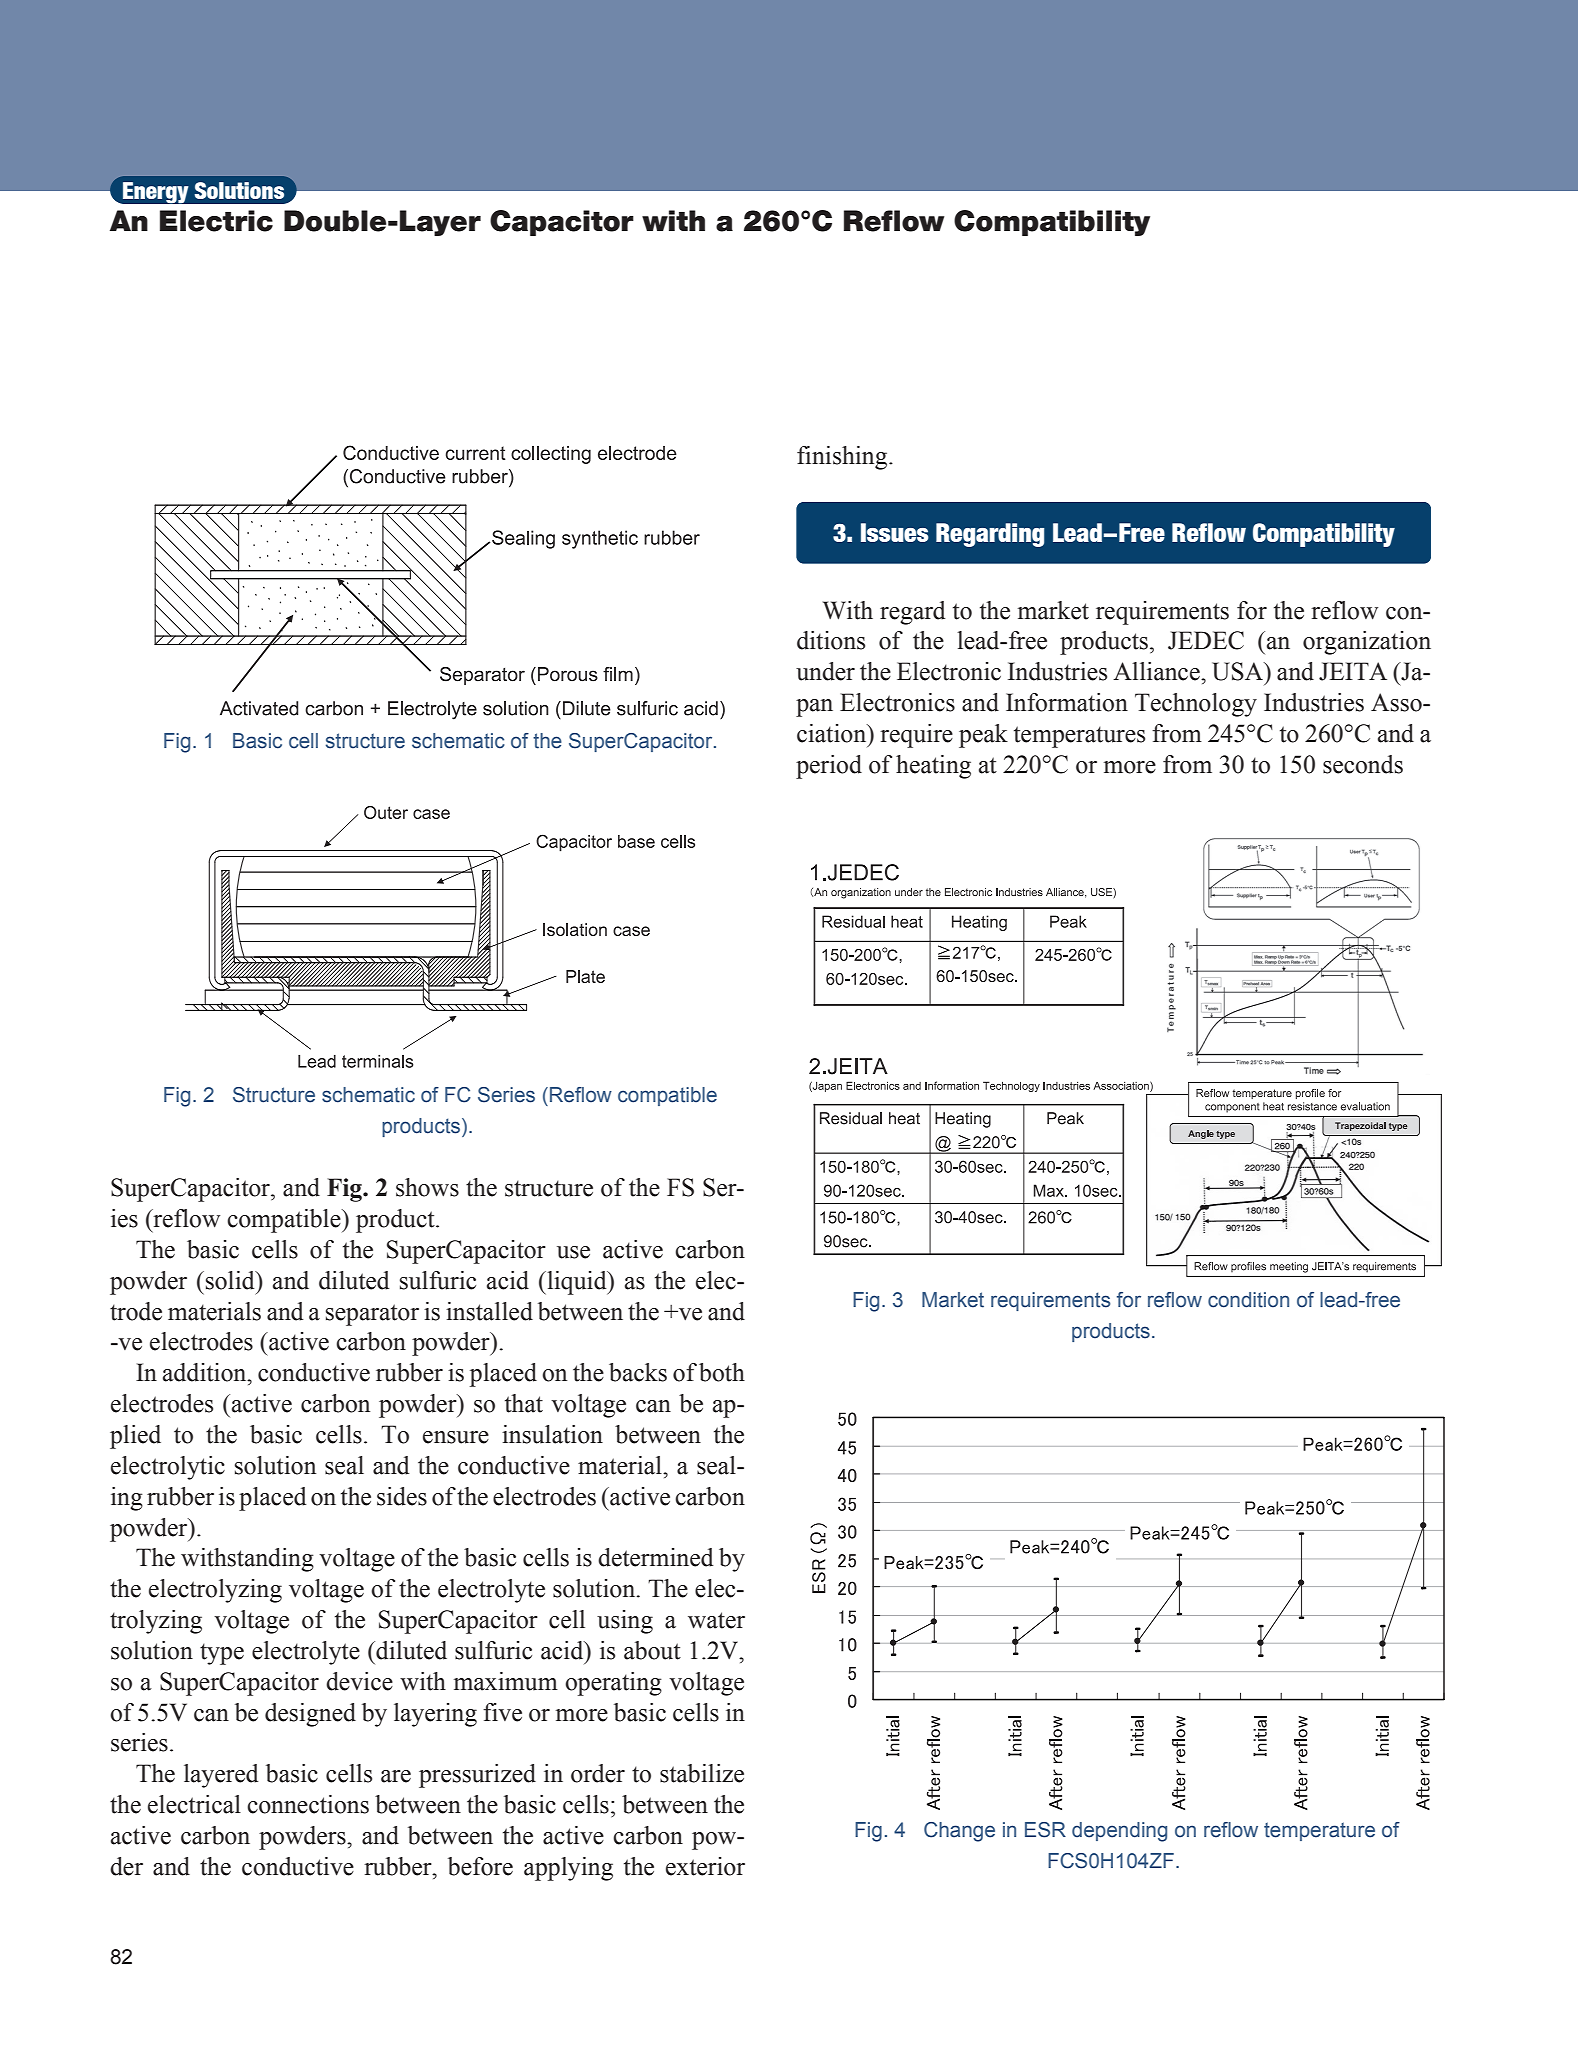 This screenshot has width=1578, height=2047. Describe the element at coordinates (843, 458) in the screenshot. I see `finishing` at that location.
